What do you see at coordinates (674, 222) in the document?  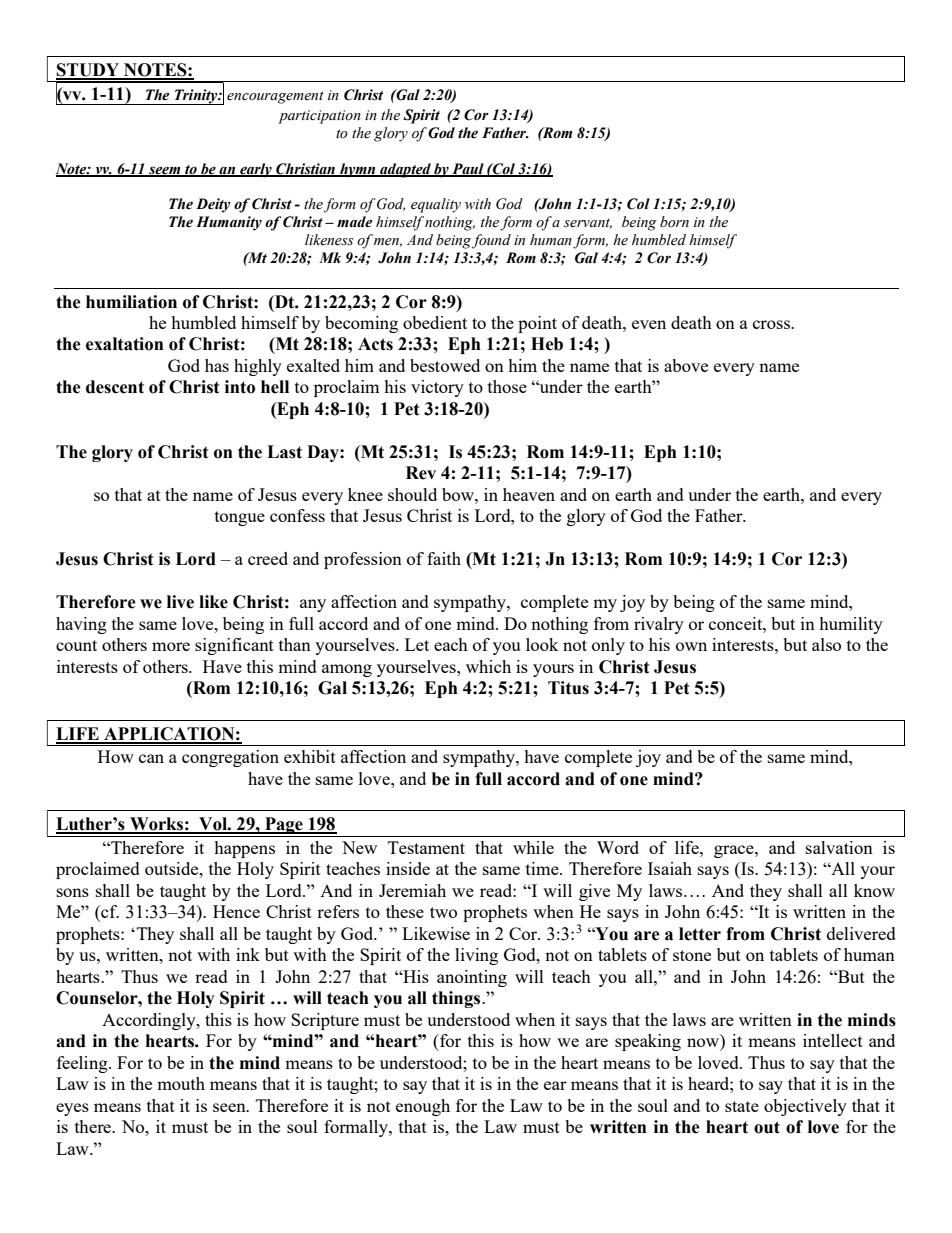 I see `born` at bounding box center [674, 222].
